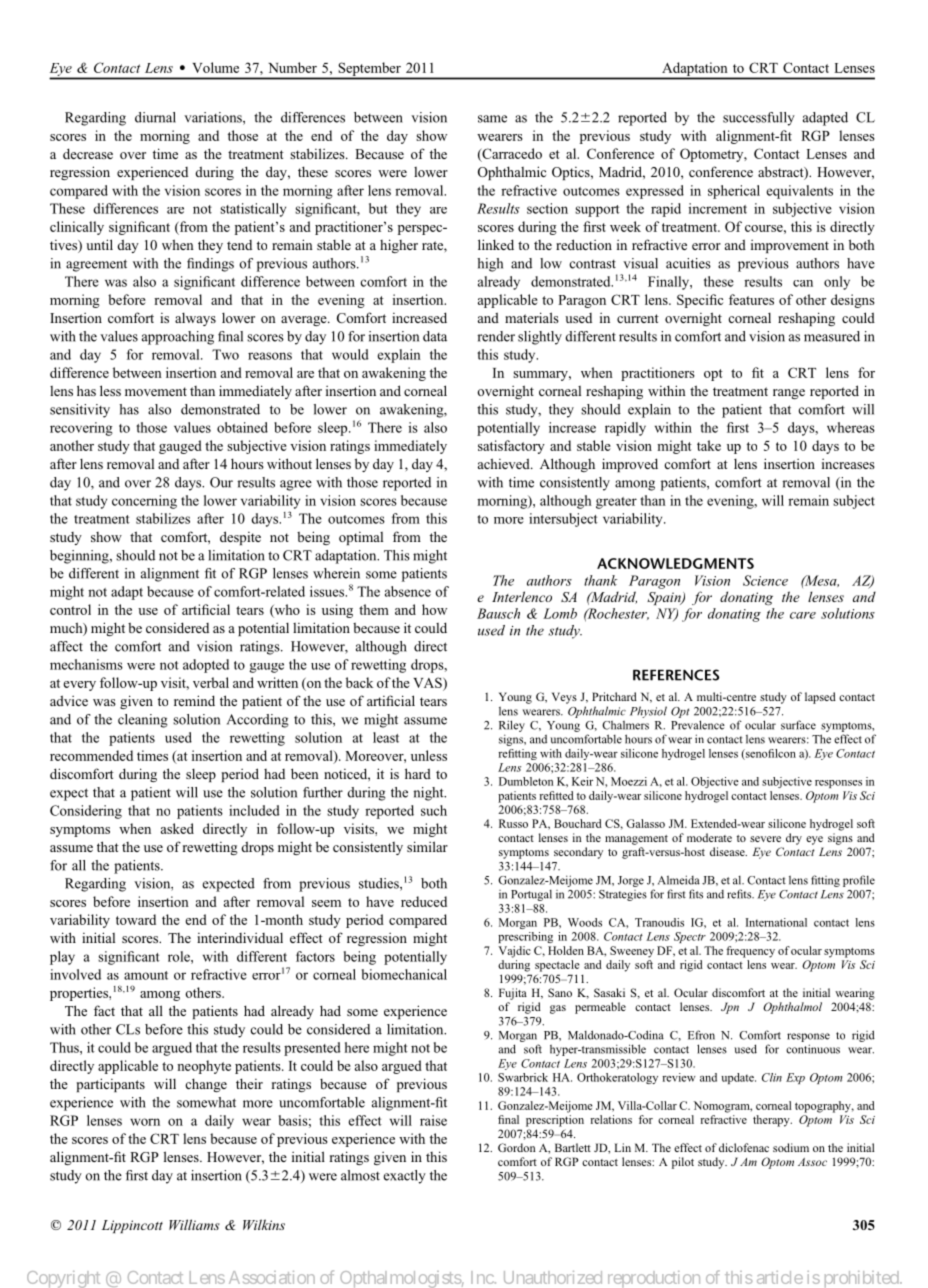  What do you see at coordinates (132, 1226) in the page?
I see `Lippincott` at bounding box center [132, 1226].
